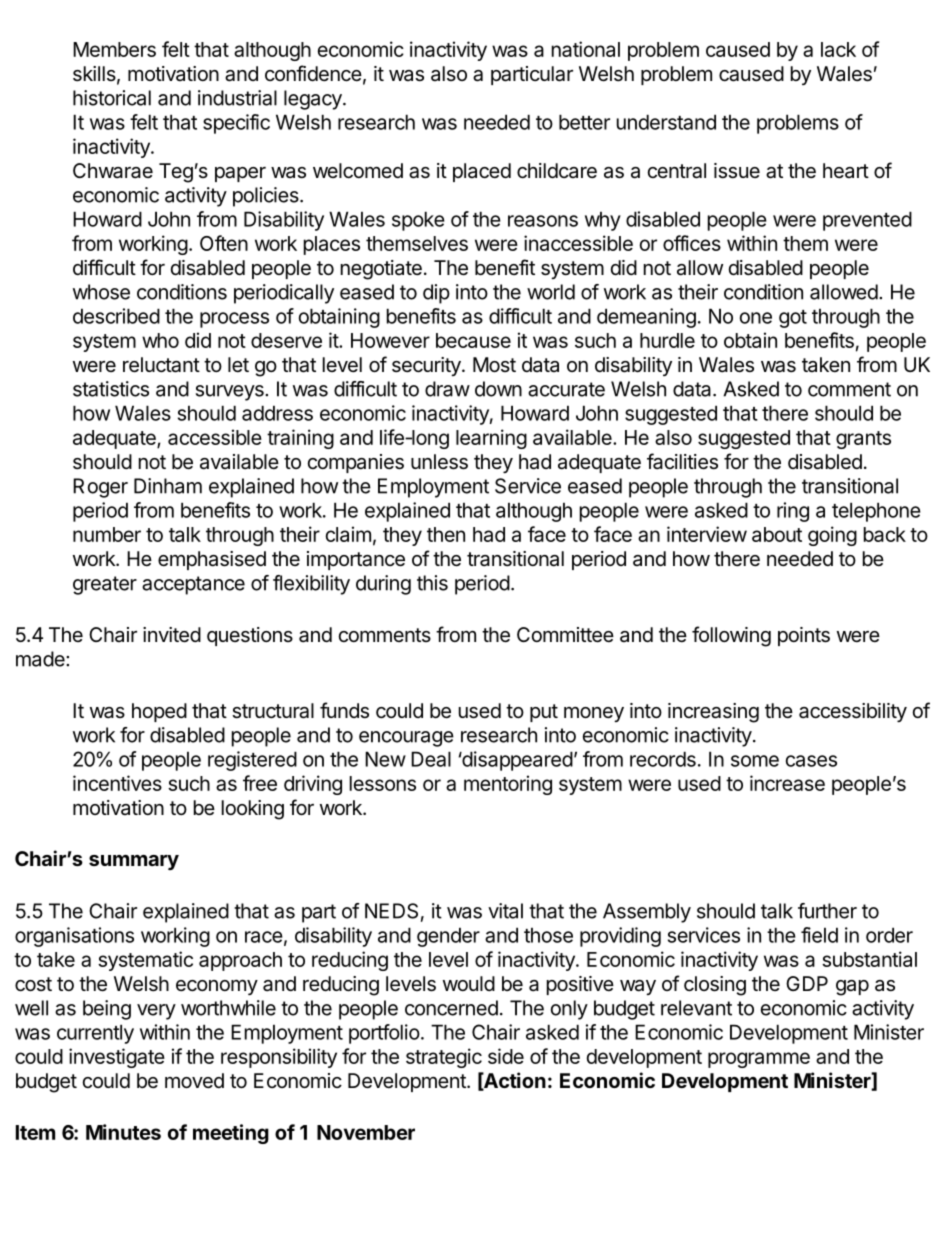  Describe the element at coordinates (105, 585) in the screenshot. I see `greater` at that location.
